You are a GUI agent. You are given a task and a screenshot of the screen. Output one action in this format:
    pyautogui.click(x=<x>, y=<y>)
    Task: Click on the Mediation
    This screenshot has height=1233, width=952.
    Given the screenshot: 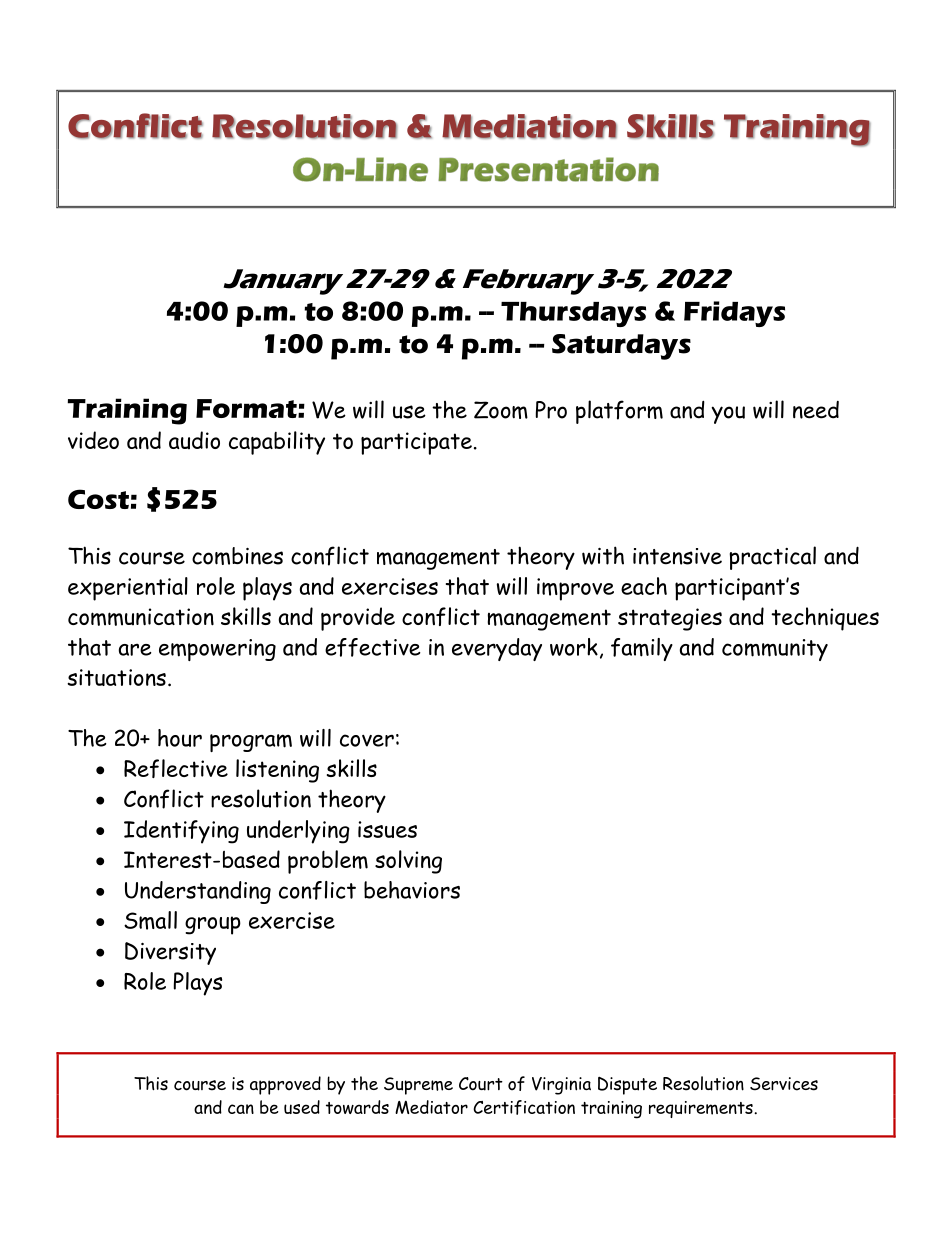 What is the action you would take?
    pyautogui.click(x=529, y=126)
